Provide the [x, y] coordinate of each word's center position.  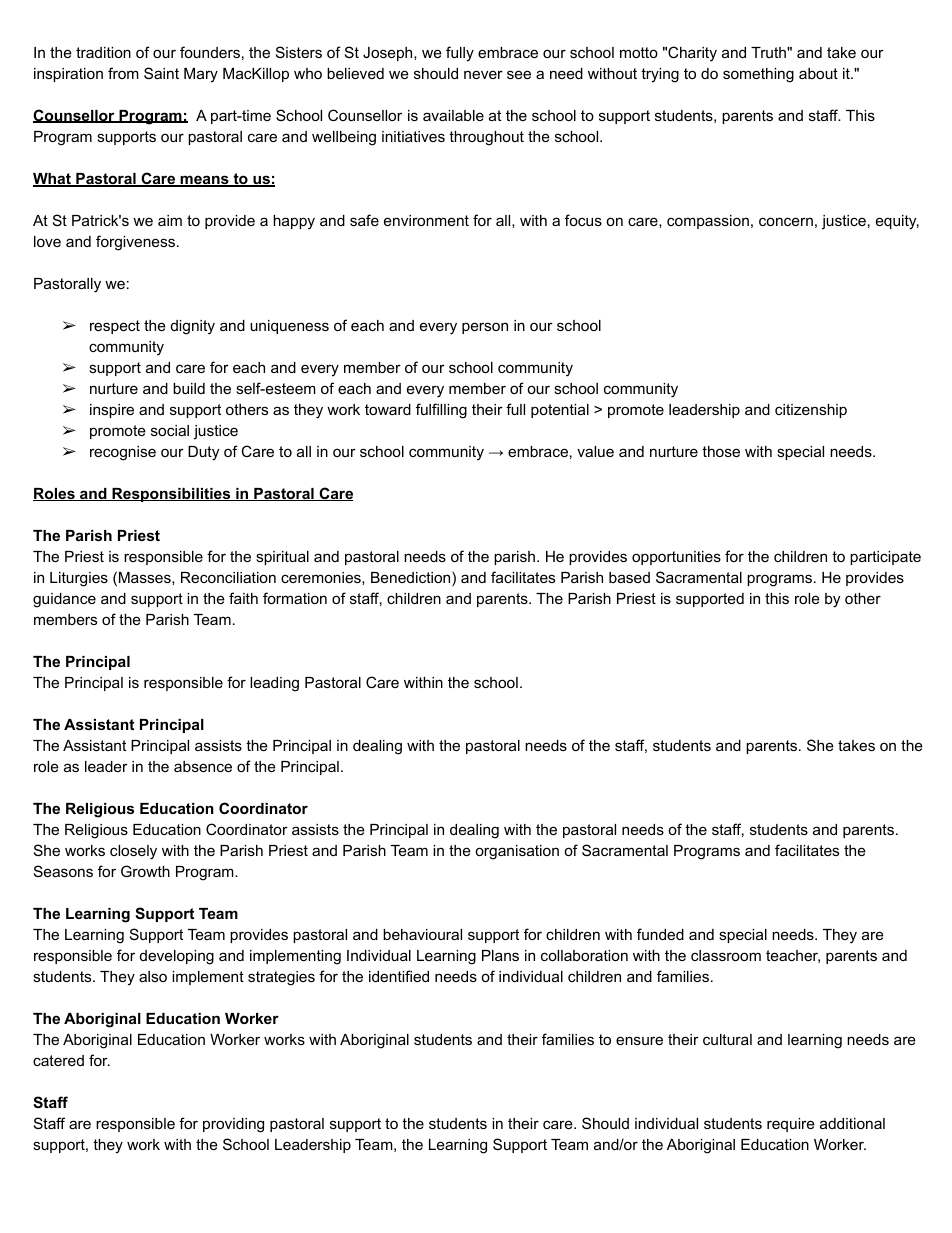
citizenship [811, 411]
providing [233, 1125]
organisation [517, 852]
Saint [161, 73]
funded [660, 934]
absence [203, 766]
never [483, 74]
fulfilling [441, 411]
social [170, 430]
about [818, 73]
